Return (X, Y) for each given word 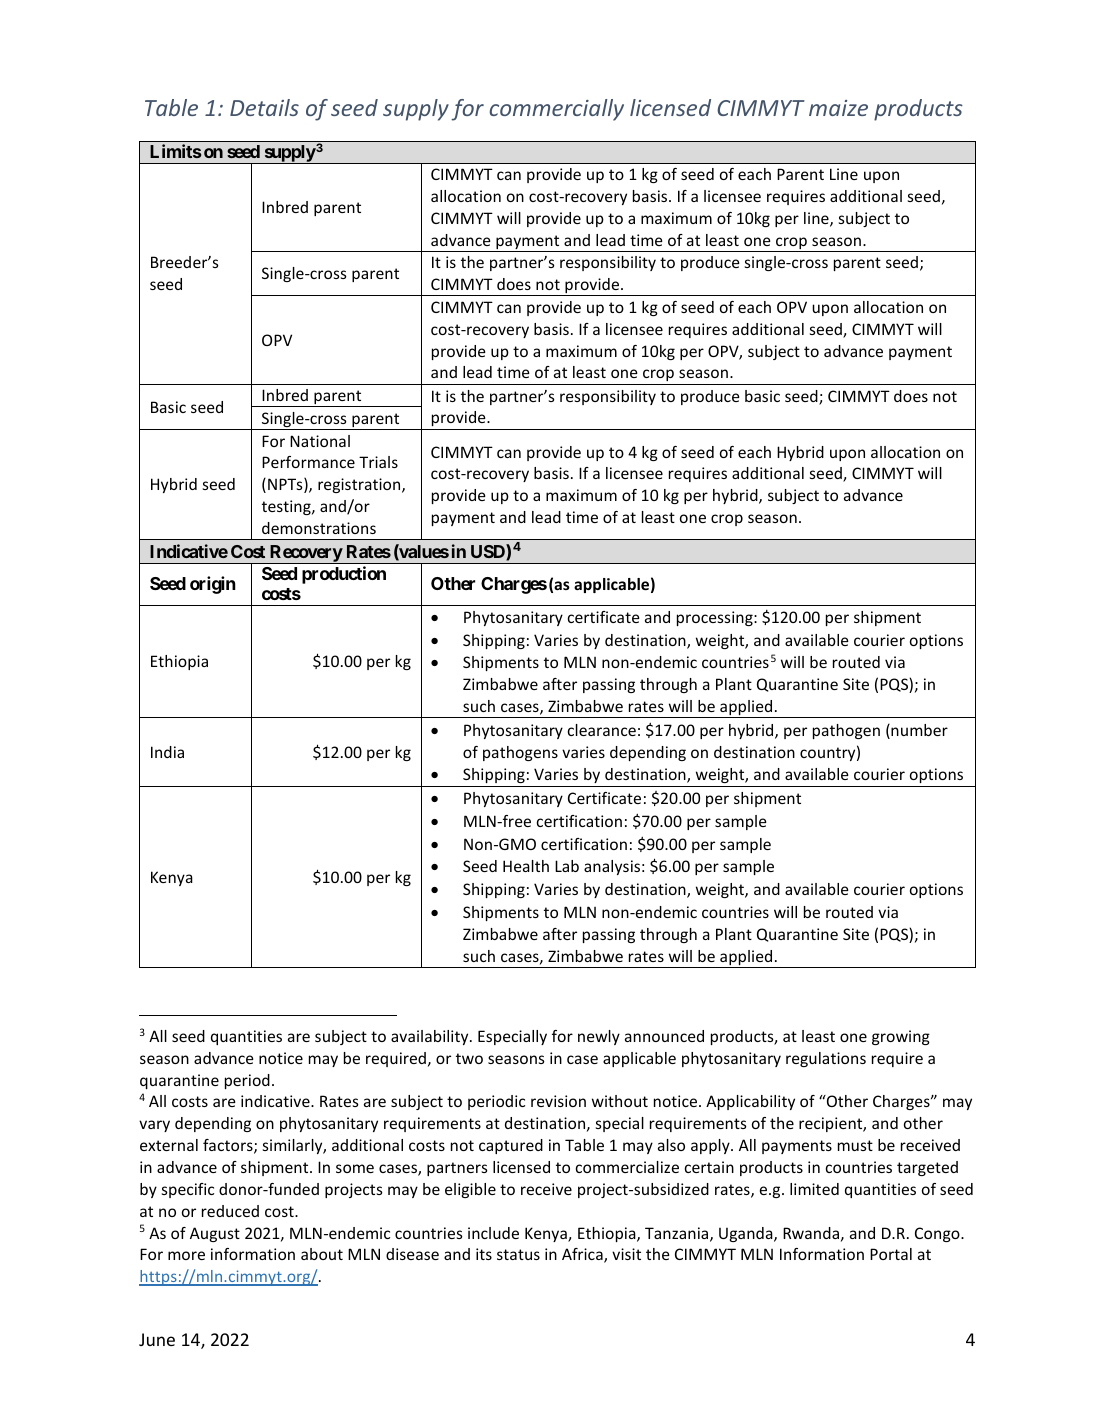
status (518, 1254)
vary (154, 1126)
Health (526, 866)
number (918, 731)
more (186, 1255)
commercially (556, 110)
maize (838, 108)
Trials (378, 462)
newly (599, 1037)
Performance (308, 462)
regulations (826, 1059)
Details (264, 107)
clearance (602, 730)
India (167, 752)
